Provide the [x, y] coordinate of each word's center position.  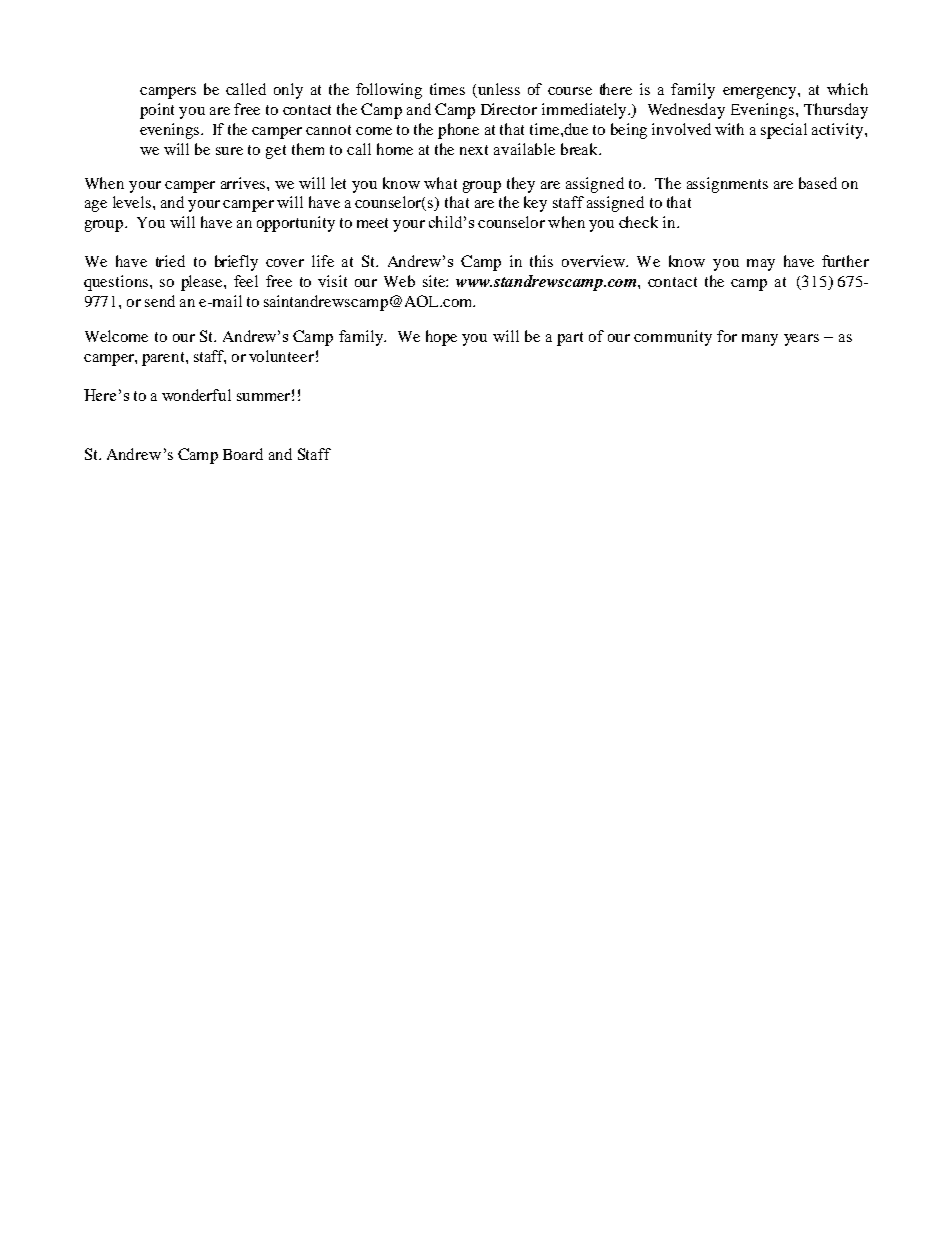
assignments [727, 185]
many [760, 340]
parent [164, 359]
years [801, 340]
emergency [761, 93]
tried [170, 261]
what [440, 183]
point [157, 111]
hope [441, 338]
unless [497, 90]
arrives [244, 183]
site [435, 281]
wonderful [196, 395]
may [761, 265]
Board [243, 454]
